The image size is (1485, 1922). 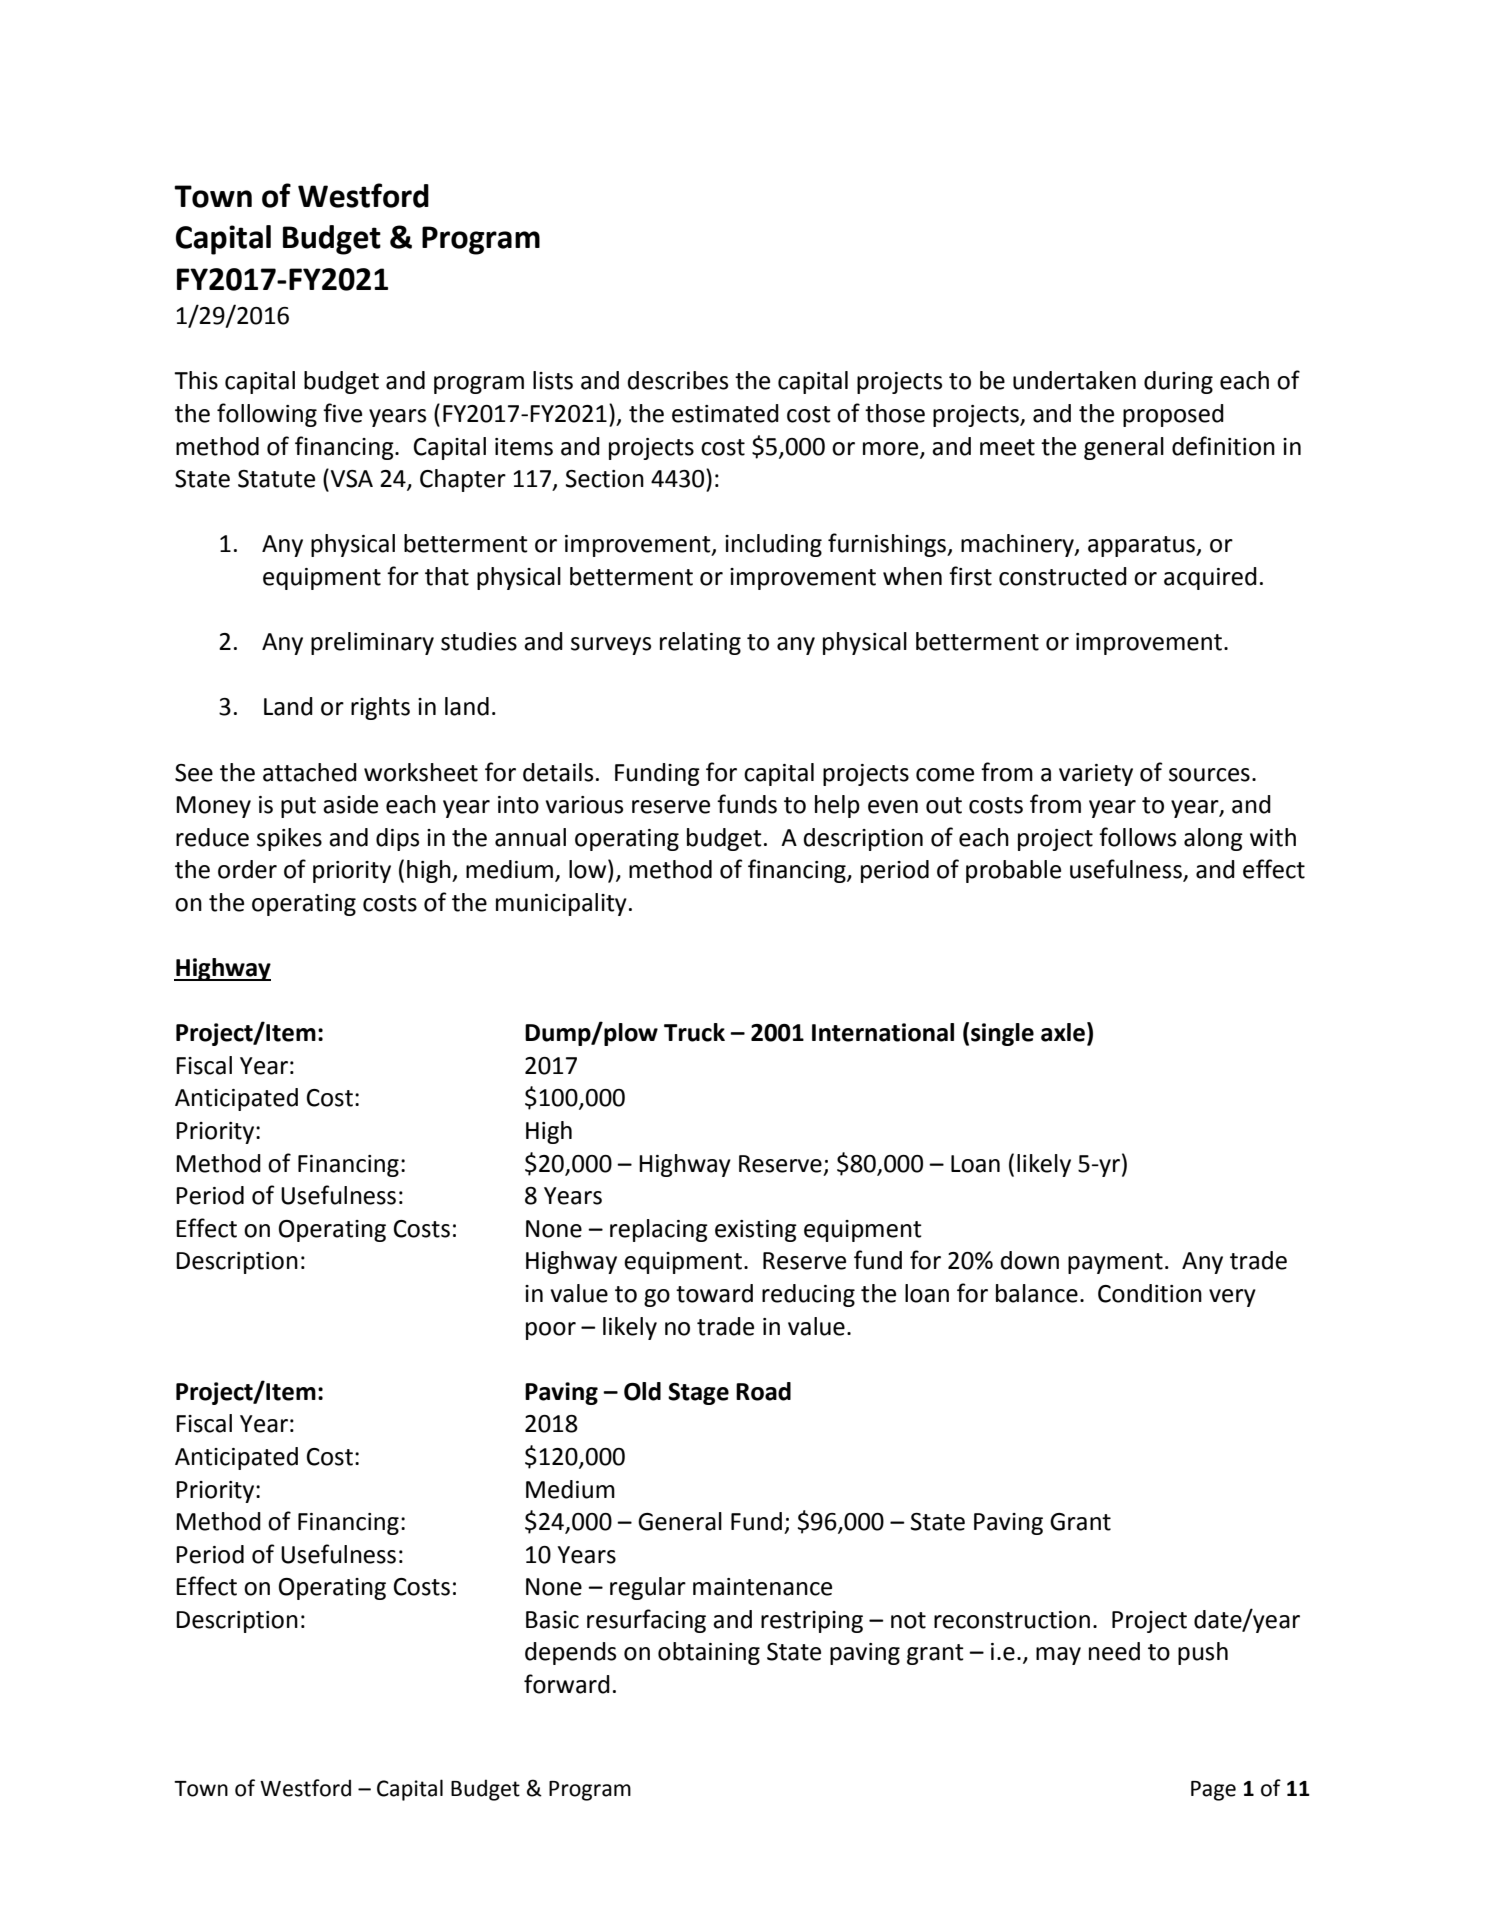 What do you see at coordinates (551, 1331) in the image?
I see `poor` at bounding box center [551, 1331].
